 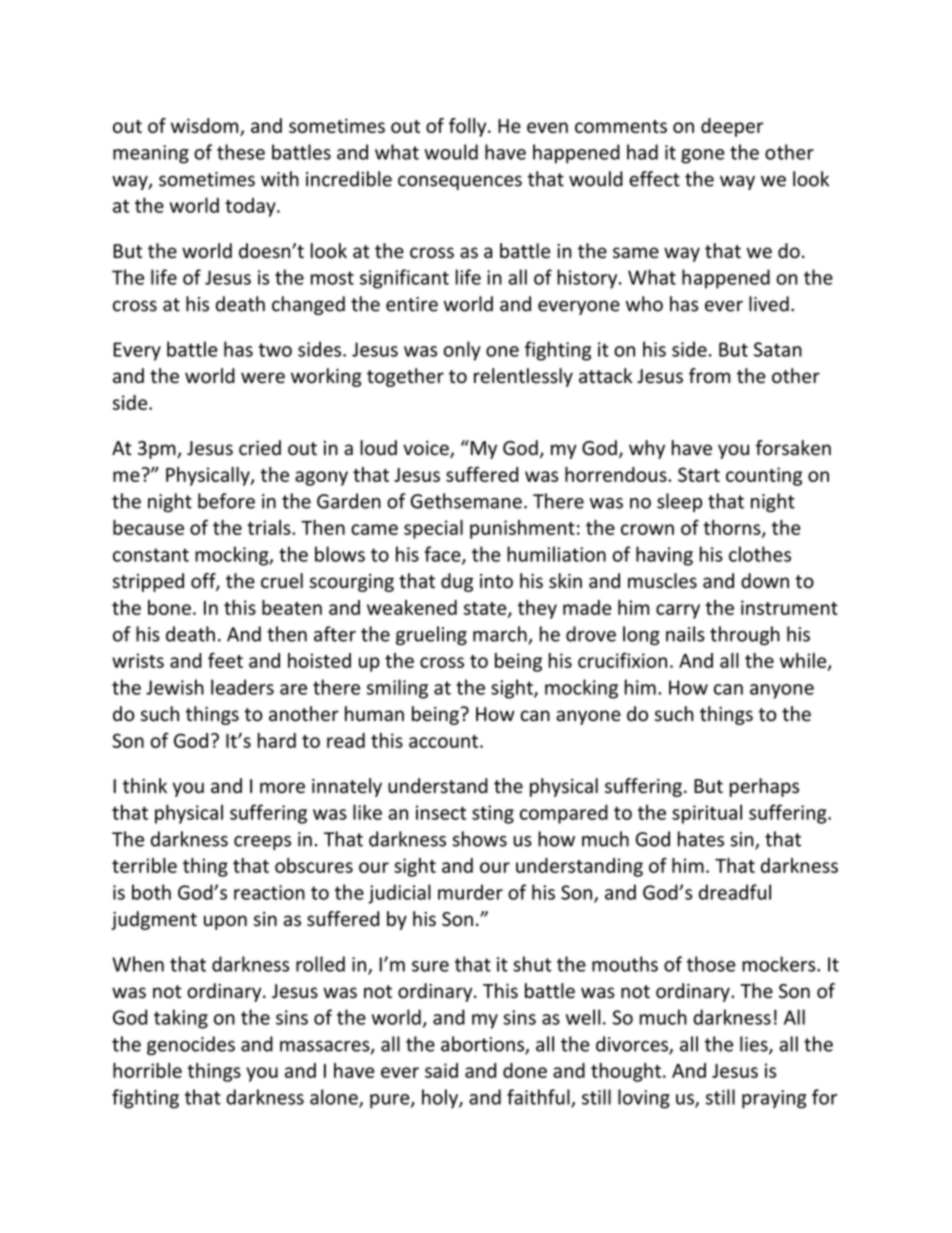 I want to click on voice, so click(x=427, y=449).
